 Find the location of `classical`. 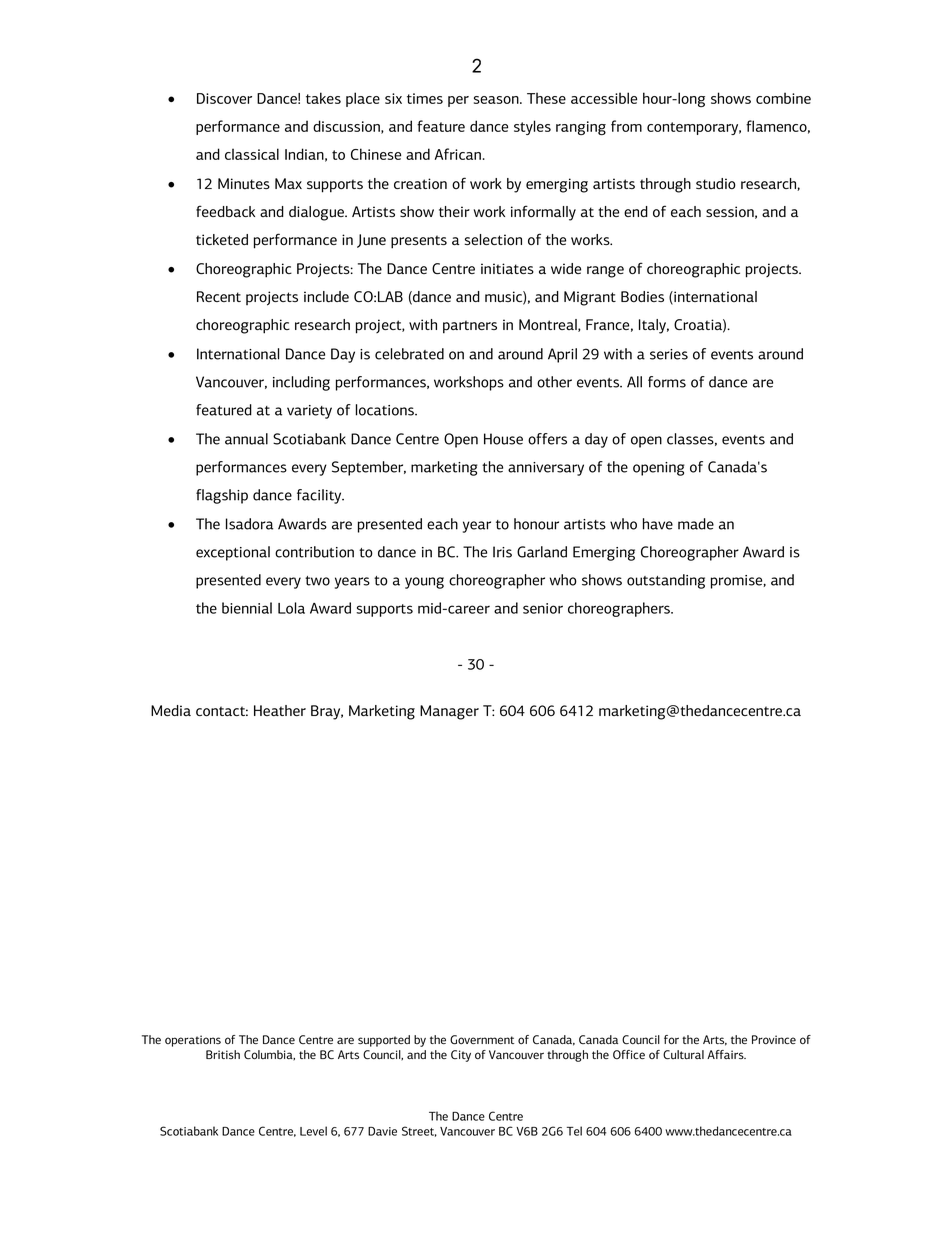

classical is located at coordinates (252, 154).
